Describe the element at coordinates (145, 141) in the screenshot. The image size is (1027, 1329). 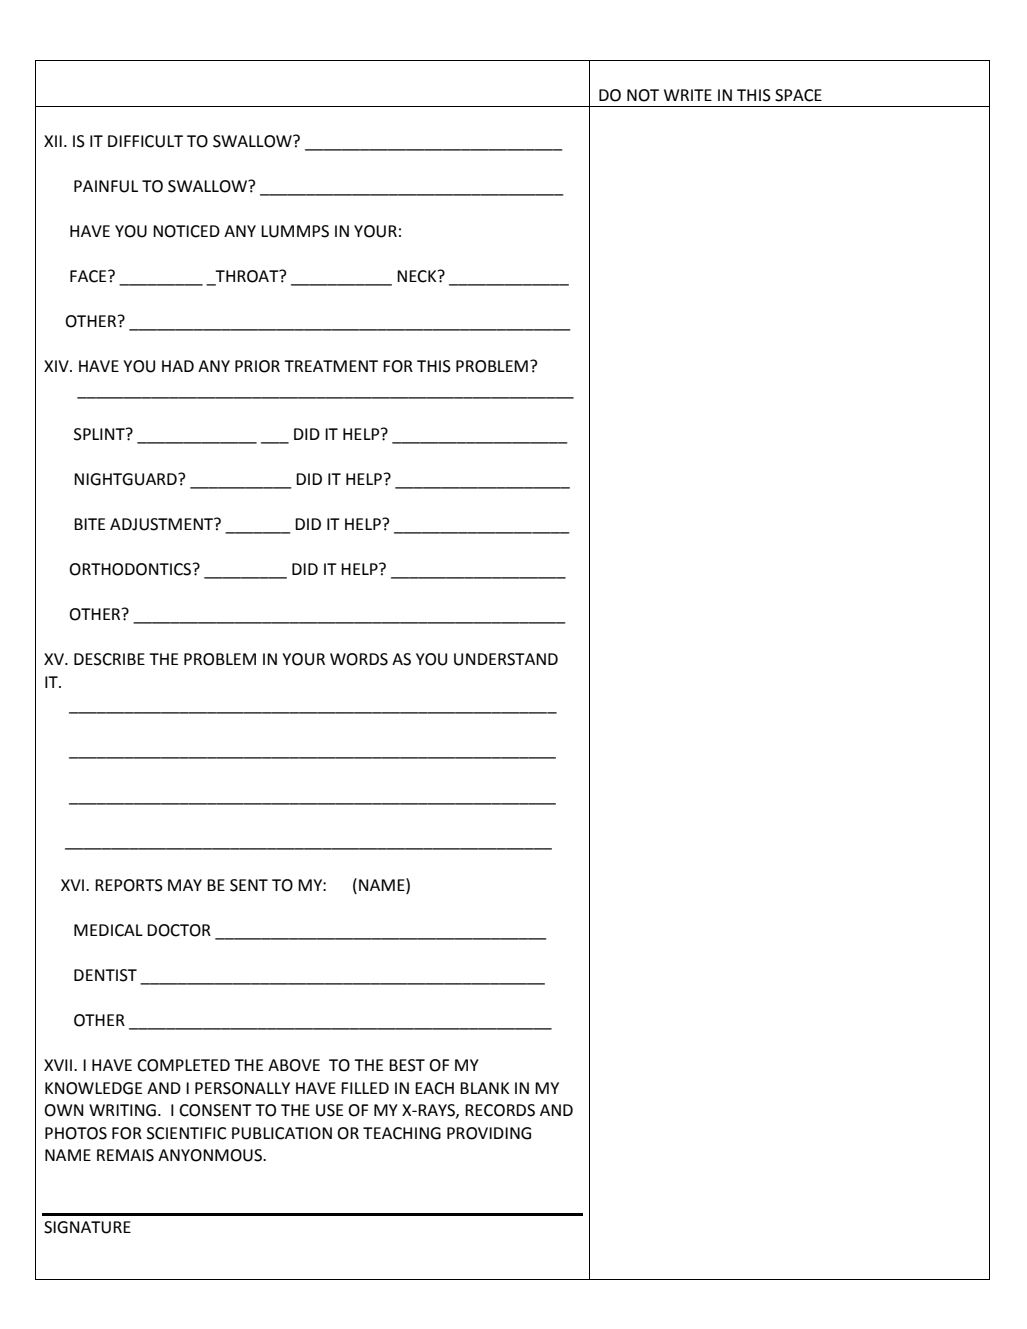
I see `DIFFICULT` at that location.
